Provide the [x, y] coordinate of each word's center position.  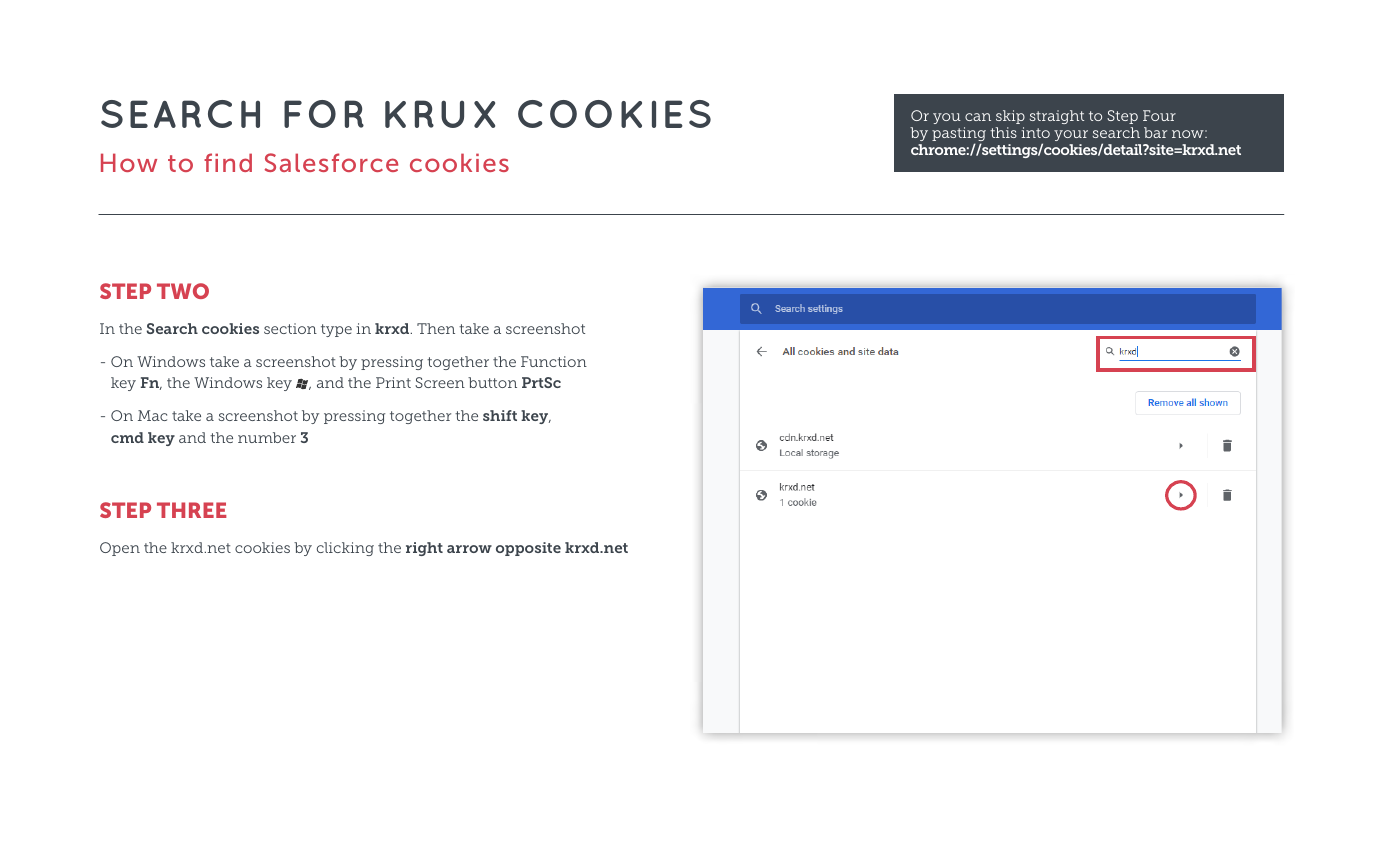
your [1071, 135]
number [267, 437]
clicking [345, 549]
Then [436, 328]
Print [393, 382]
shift [500, 415]
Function [554, 361]
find [228, 162]
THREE [191, 510]
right [424, 549]
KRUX [440, 114]
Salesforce [331, 162]
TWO [183, 291]
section [290, 328]
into [1036, 132]
